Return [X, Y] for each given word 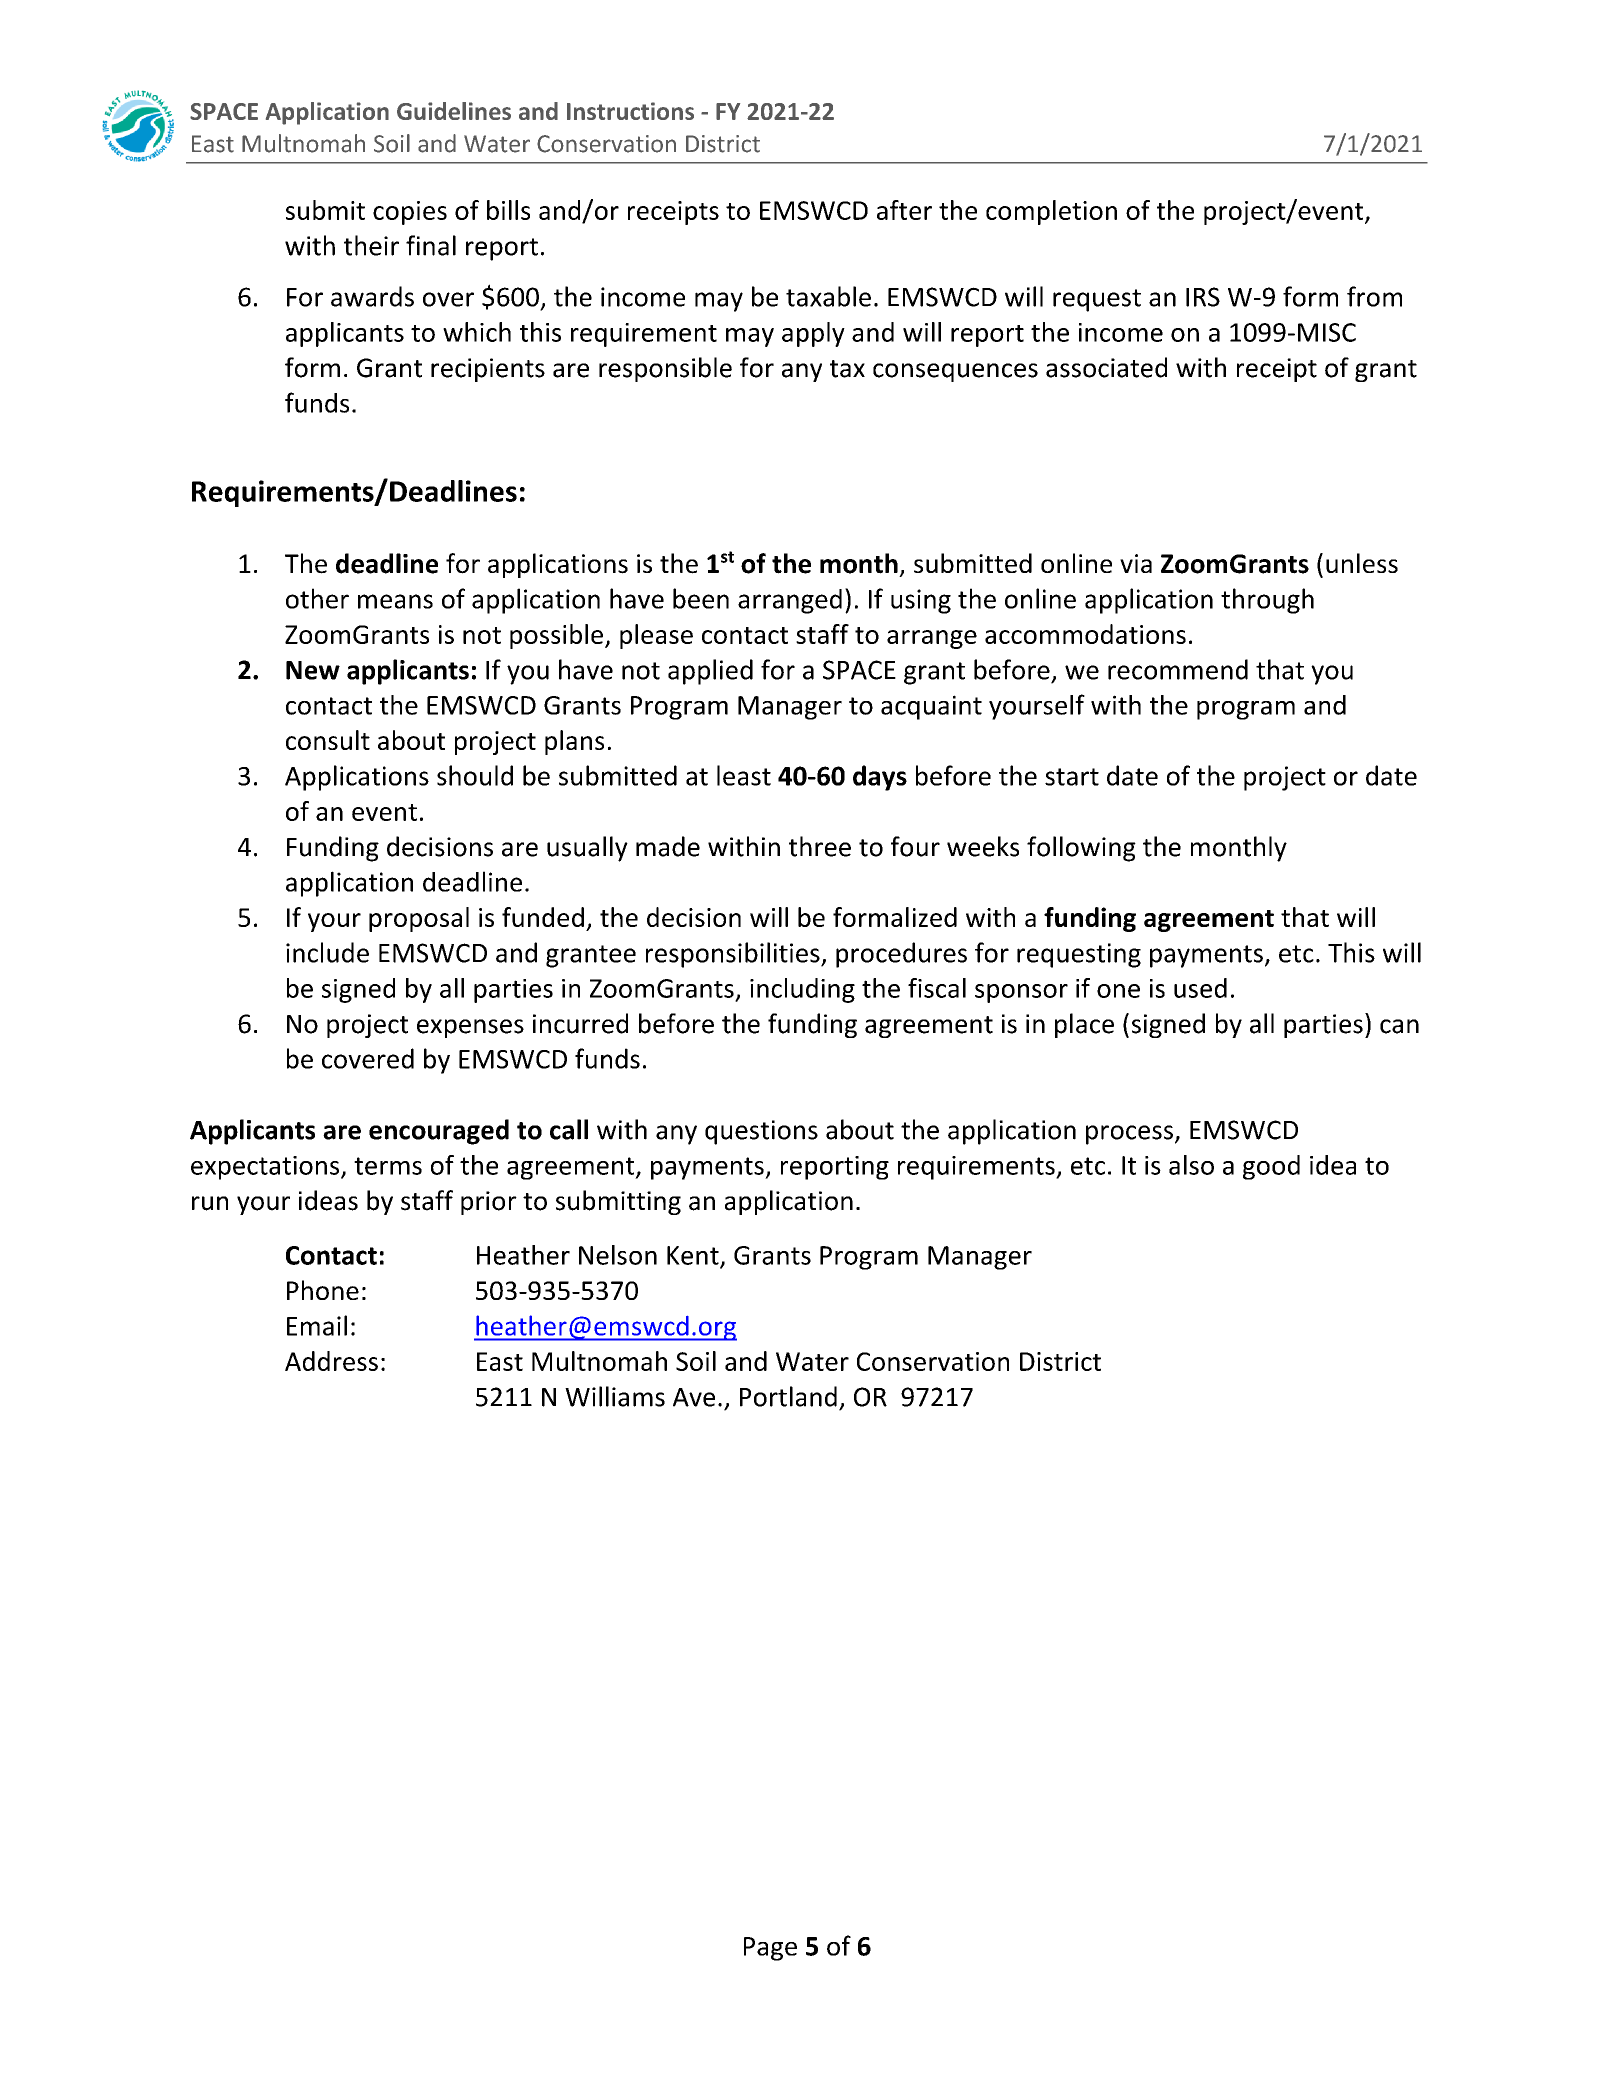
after [904, 210]
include [327, 952]
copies [410, 213]
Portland [788, 1396]
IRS [1203, 297]
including [802, 990]
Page [770, 1949]
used [1200, 988]
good [1271, 1167]
